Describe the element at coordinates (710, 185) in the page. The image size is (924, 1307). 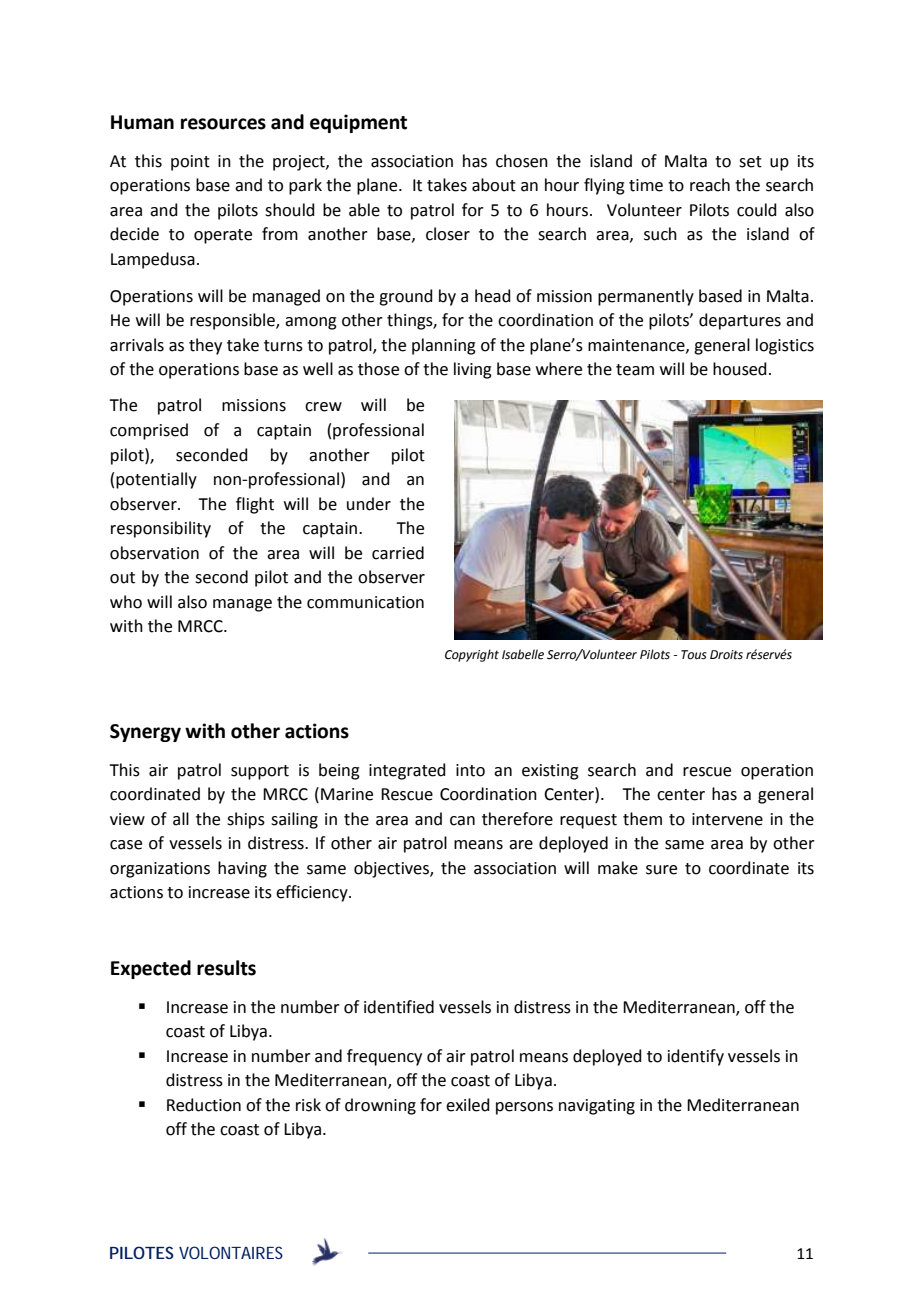
I see `reach` at that location.
